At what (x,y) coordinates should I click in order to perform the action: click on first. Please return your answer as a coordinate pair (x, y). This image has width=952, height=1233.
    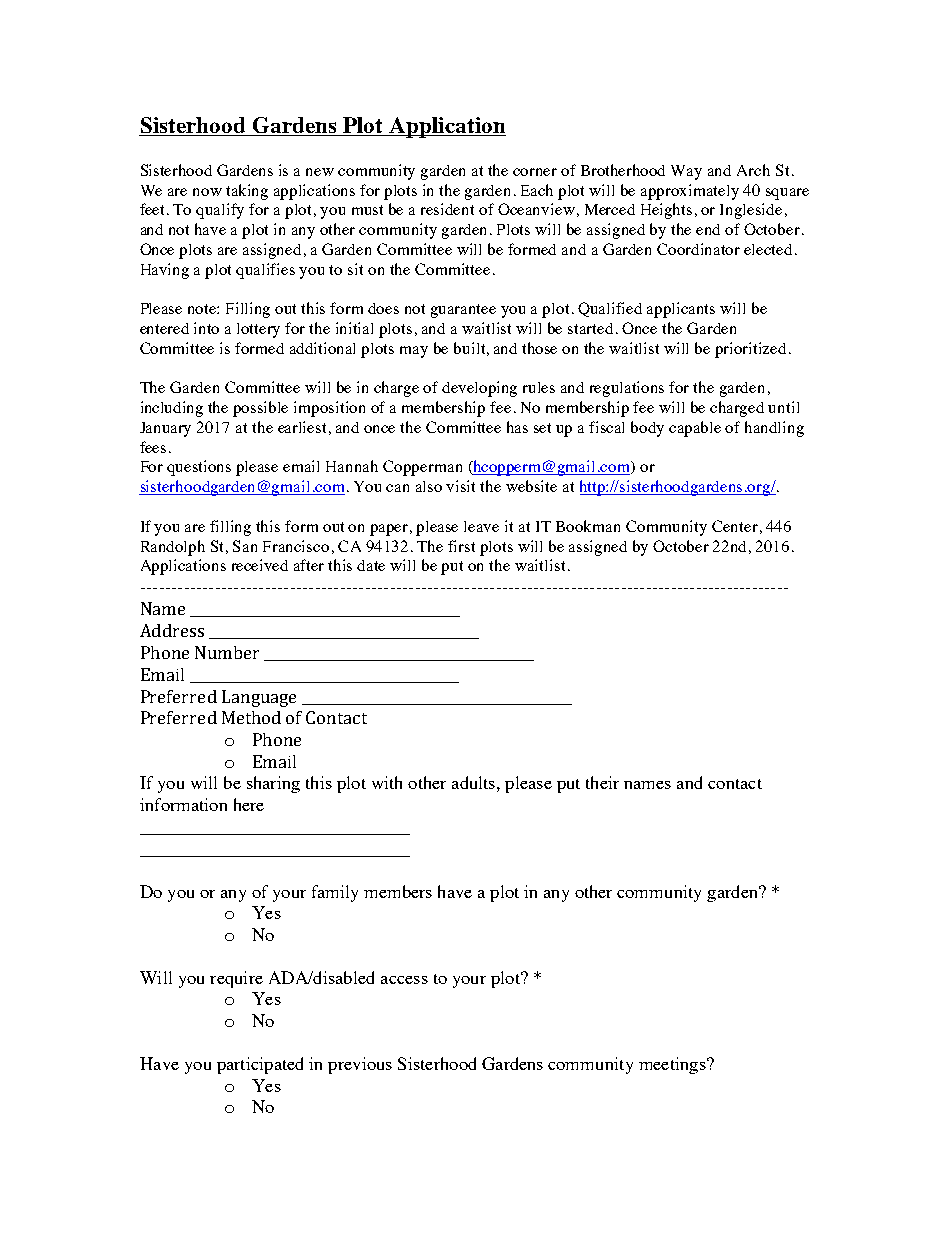
    Looking at the image, I should click on (461, 546).
